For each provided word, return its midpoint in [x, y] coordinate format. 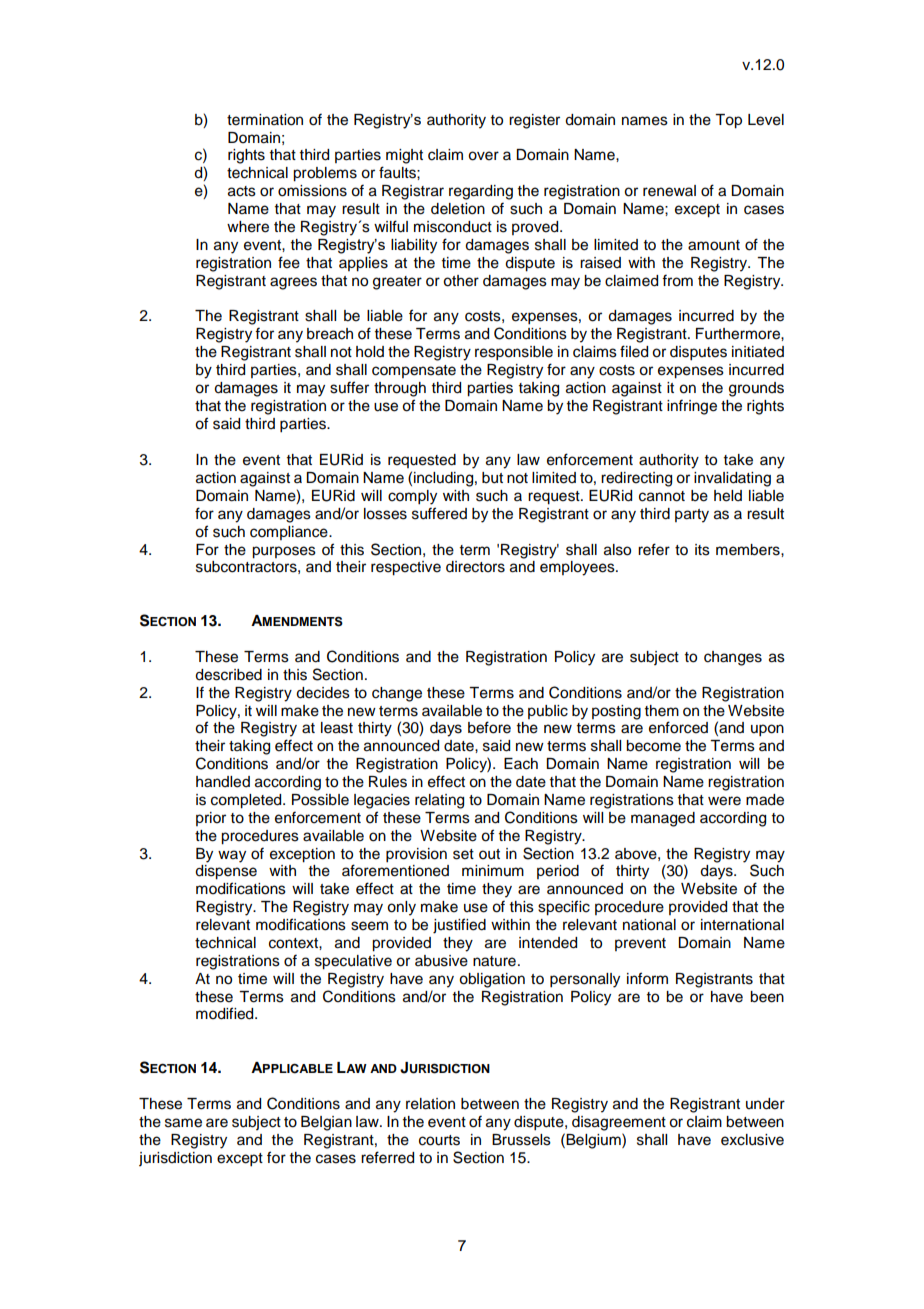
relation [430, 1104]
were [724, 801]
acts [242, 191]
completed [247, 801]
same [183, 1123]
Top [728, 121]
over [483, 156]
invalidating [732, 479]
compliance [290, 533]
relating [439, 801]
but [492, 478]
